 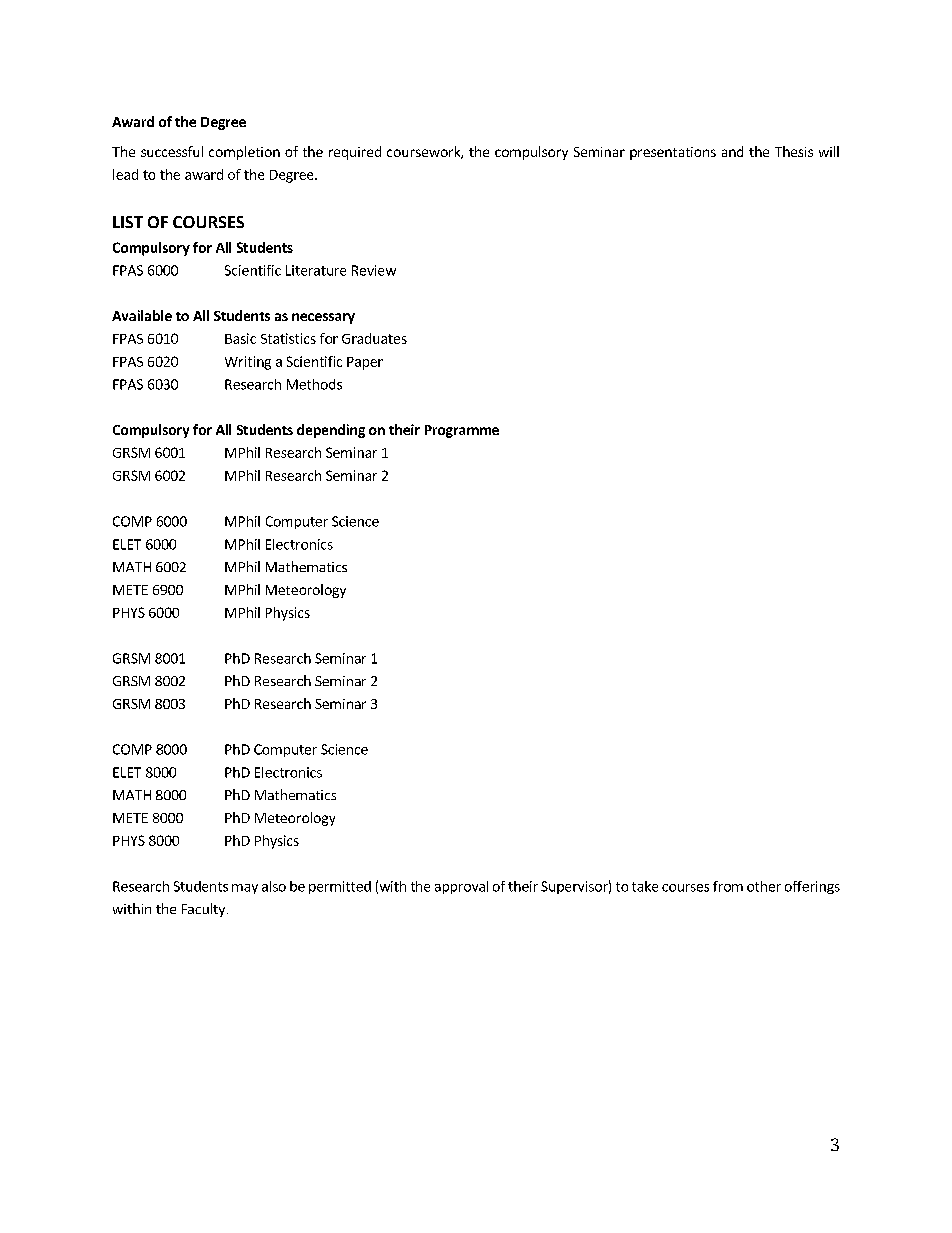 What do you see at coordinates (365, 363) in the image?
I see `Paper` at bounding box center [365, 363].
